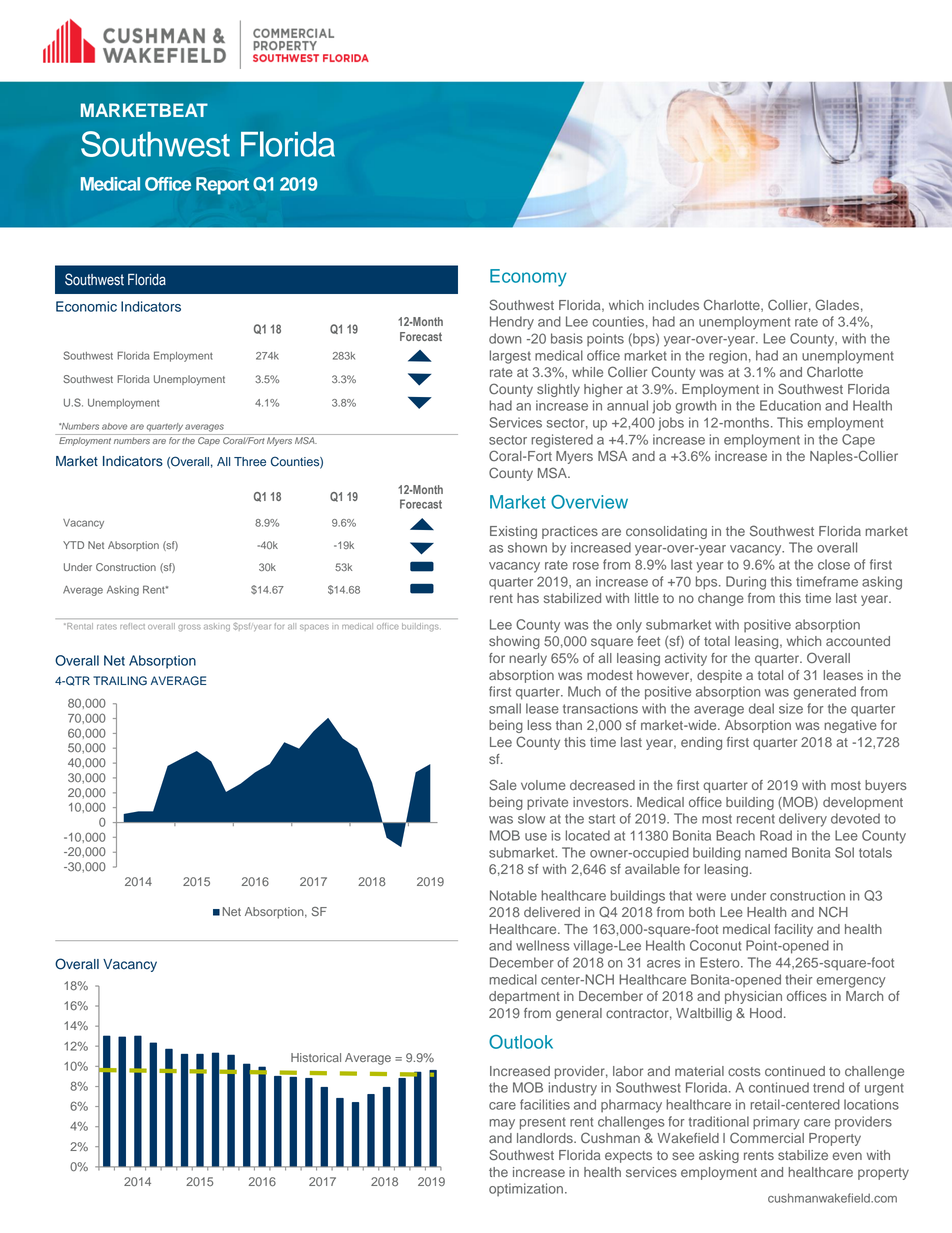  What do you see at coordinates (528, 278) in the screenshot?
I see `Economy` at bounding box center [528, 278].
